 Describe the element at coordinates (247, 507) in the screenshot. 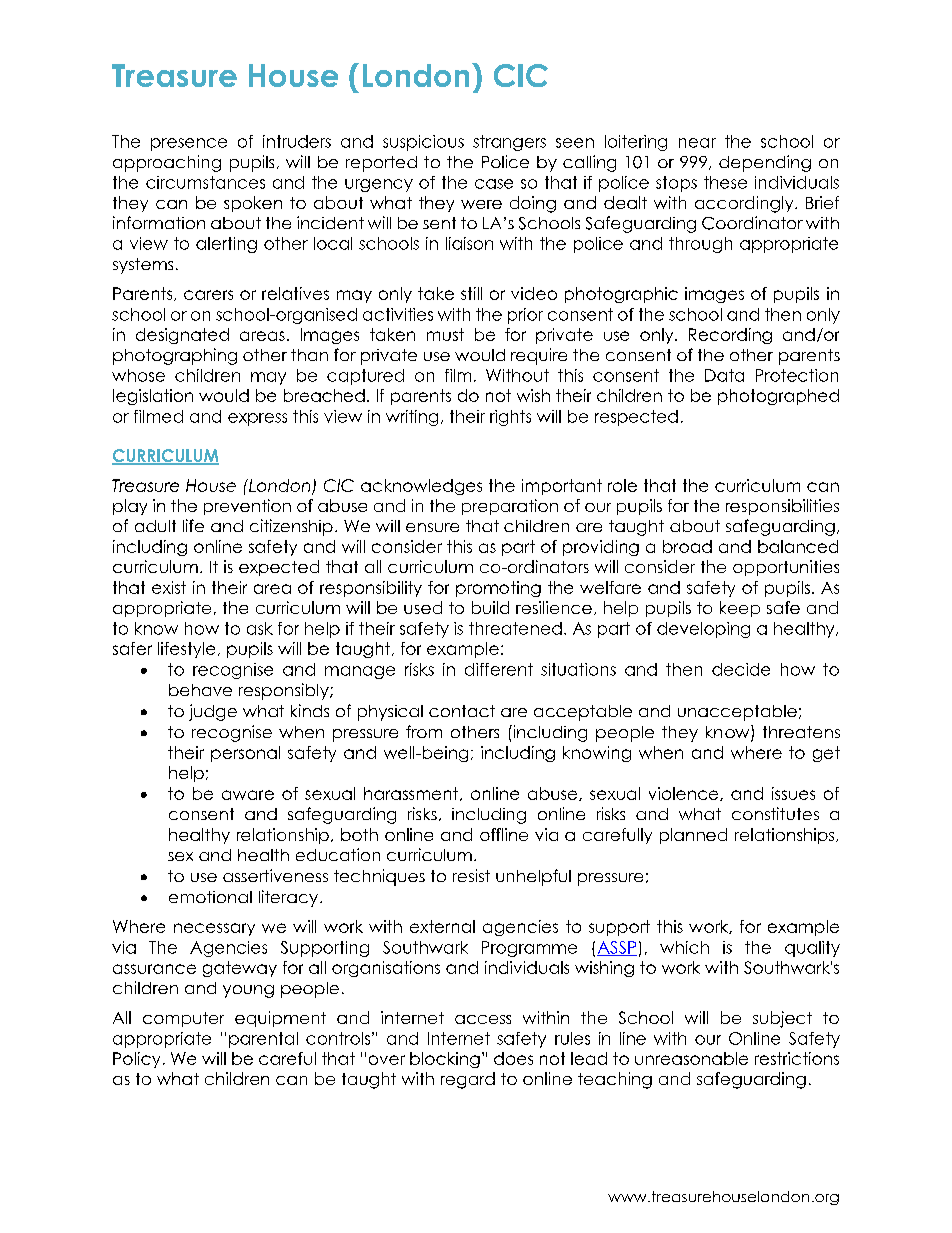

I see `prevention` at that location.
